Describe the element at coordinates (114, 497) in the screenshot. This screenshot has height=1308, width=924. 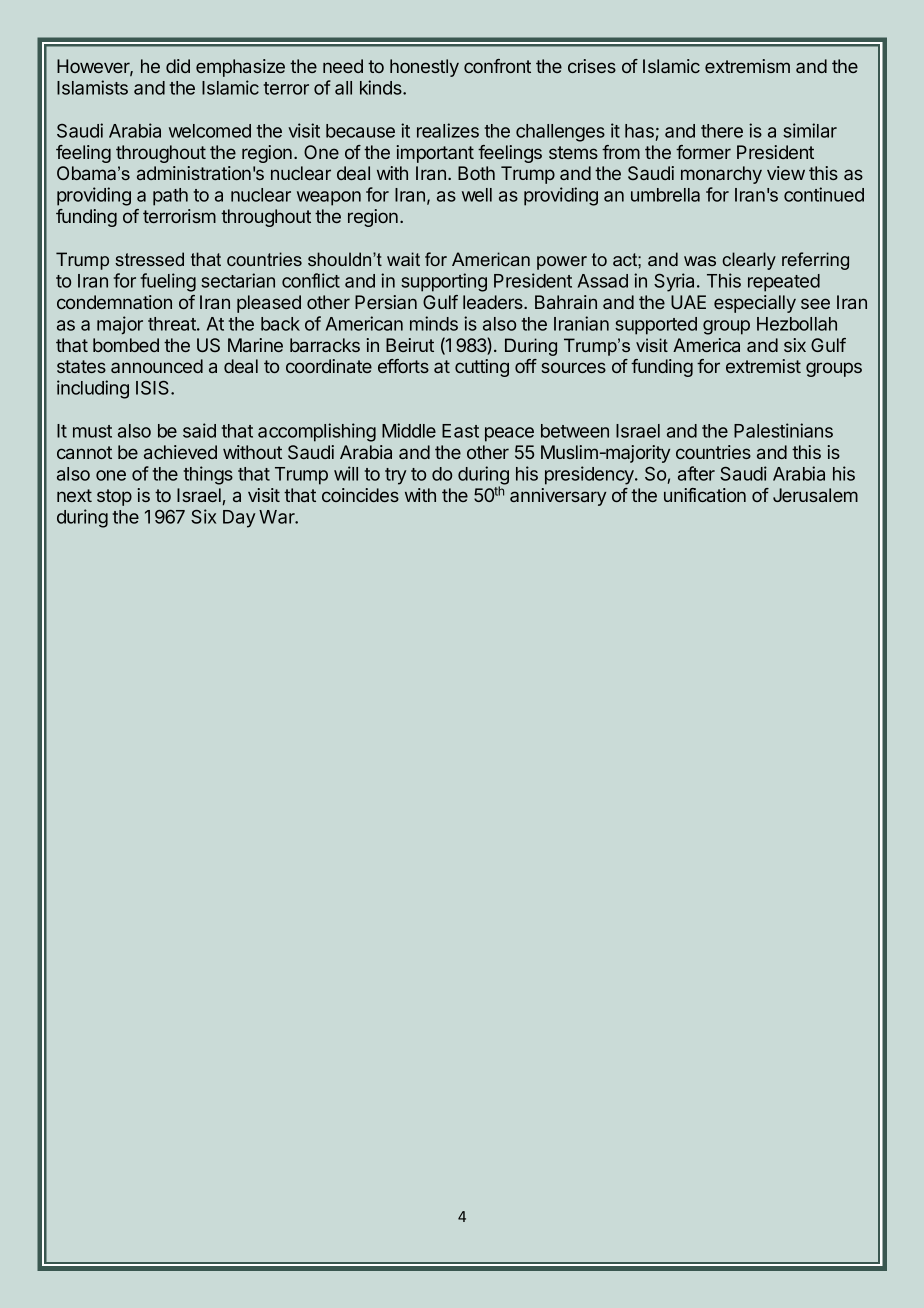
I see `stop` at that location.
